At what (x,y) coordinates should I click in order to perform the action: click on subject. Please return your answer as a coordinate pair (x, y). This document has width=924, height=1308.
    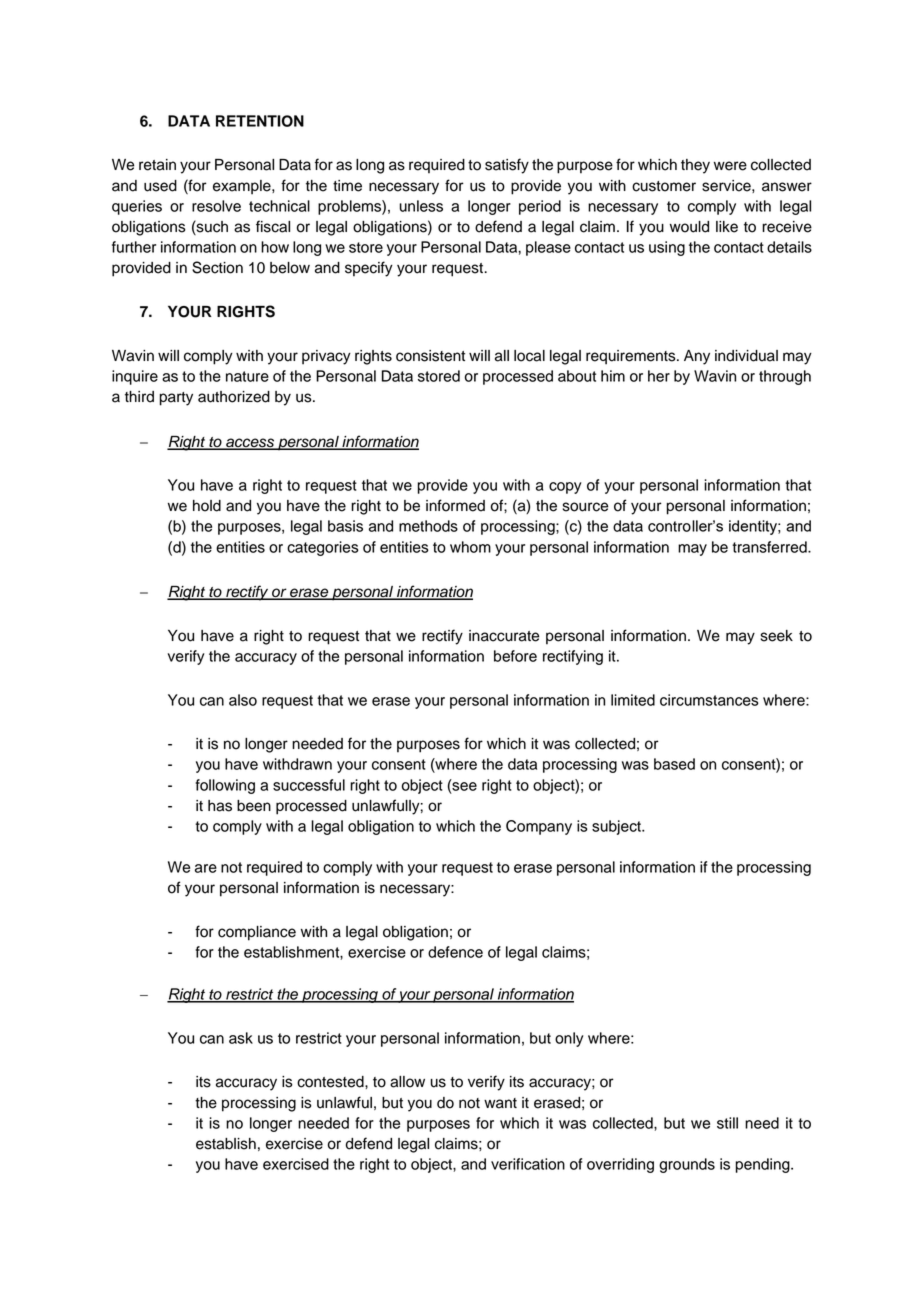
    Looking at the image, I should click on (617, 827).
